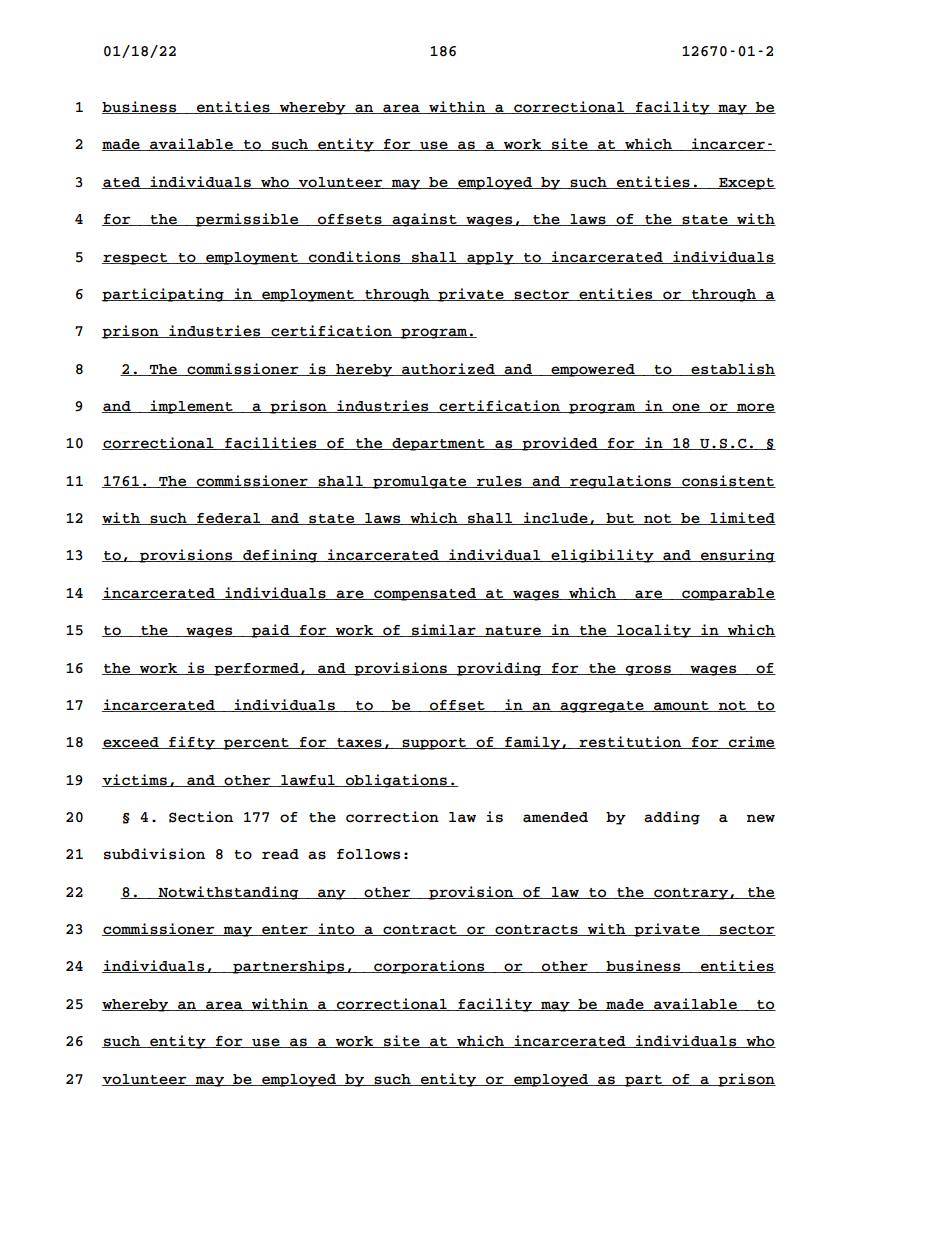  Describe the element at coordinates (746, 184) in the screenshot. I see `Except` at that location.
